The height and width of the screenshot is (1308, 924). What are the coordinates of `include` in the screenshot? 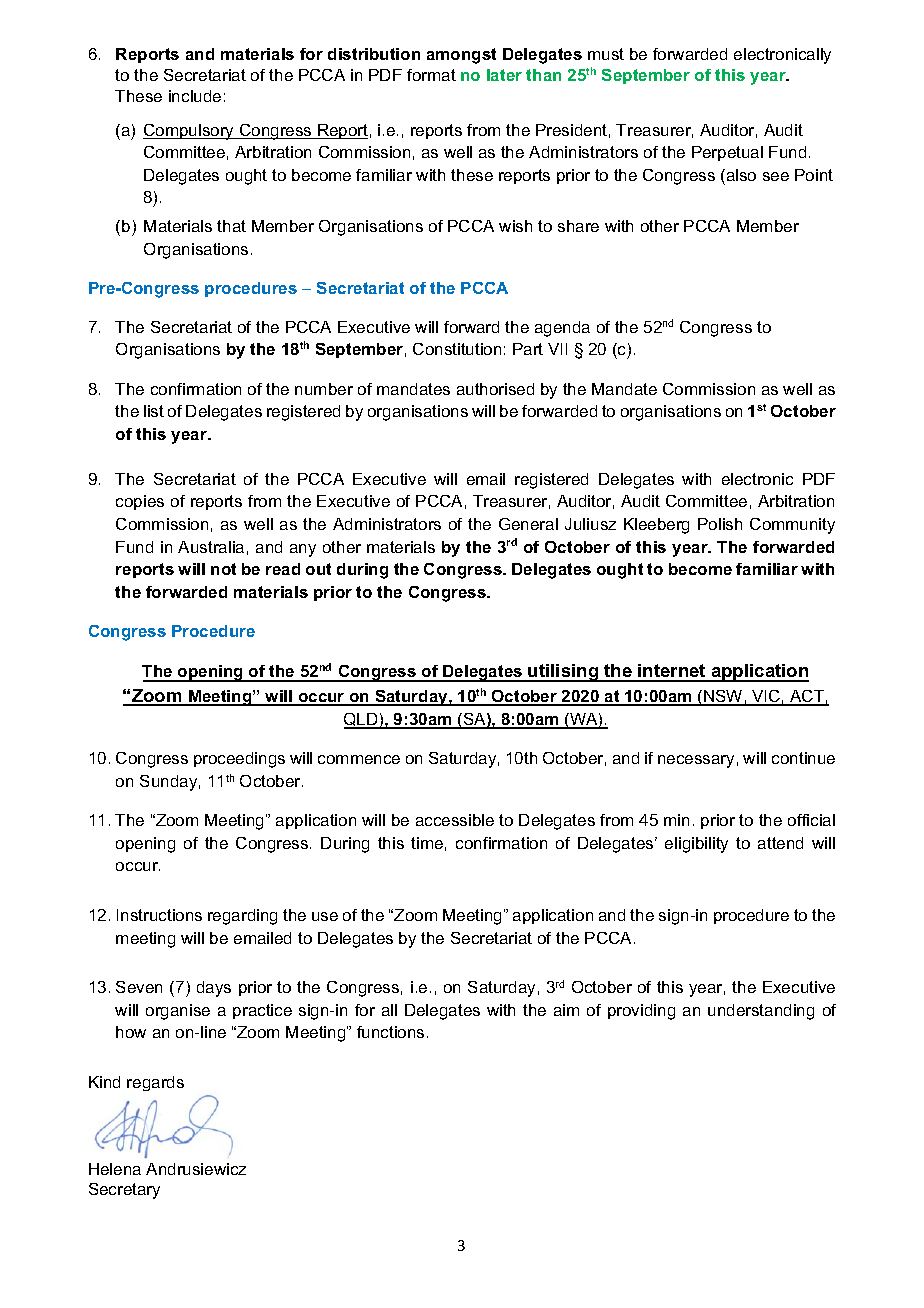 It's located at (195, 96).
